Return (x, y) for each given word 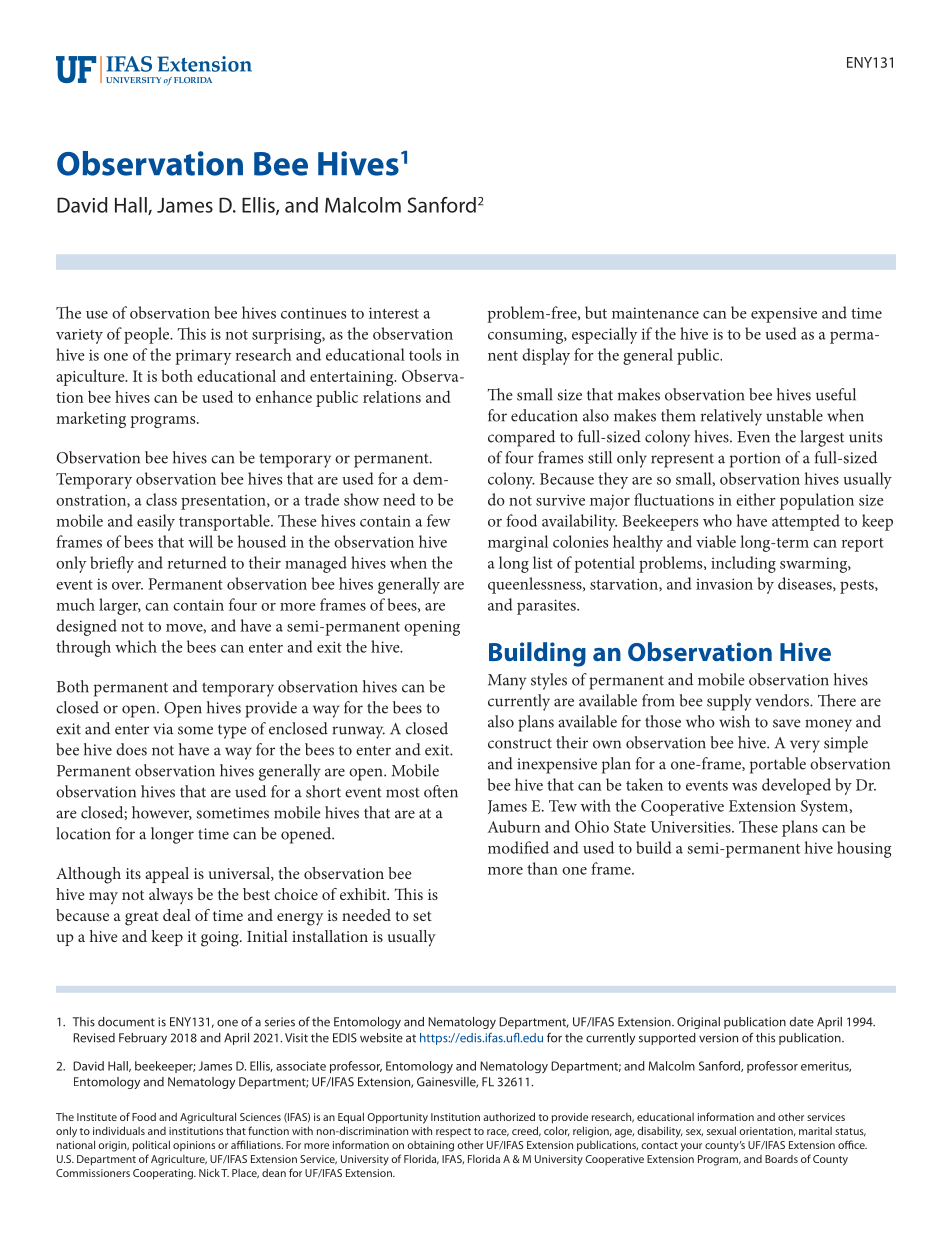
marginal (518, 543)
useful (836, 394)
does (131, 749)
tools (425, 354)
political (151, 1146)
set (422, 916)
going (221, 939)
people (148, 335)
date (802, 1022)
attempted (806, 522)
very (805, 746)
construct (520, 743)
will (200, 541)
